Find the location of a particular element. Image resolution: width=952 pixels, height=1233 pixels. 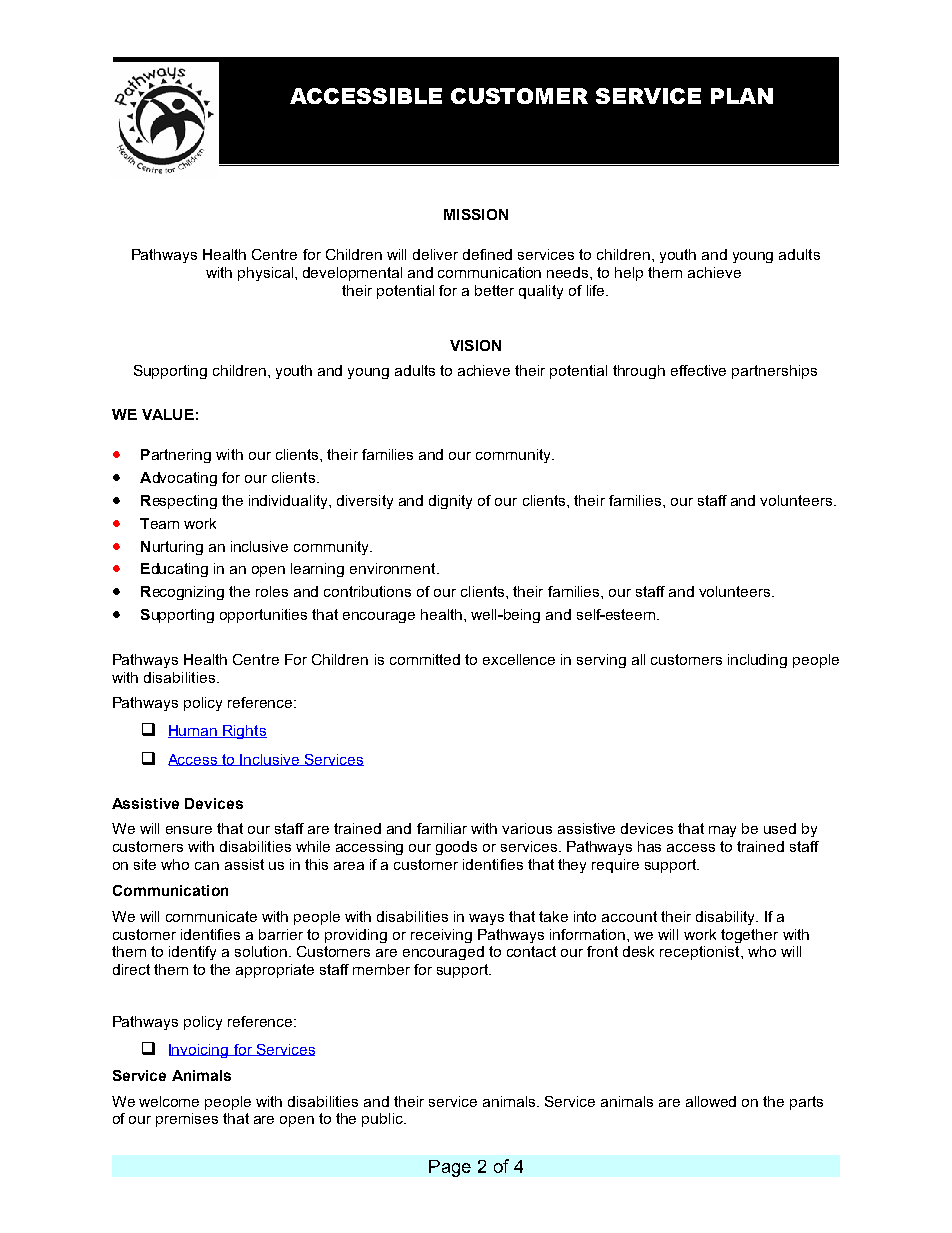

including is located at coordinates (757, 661).
